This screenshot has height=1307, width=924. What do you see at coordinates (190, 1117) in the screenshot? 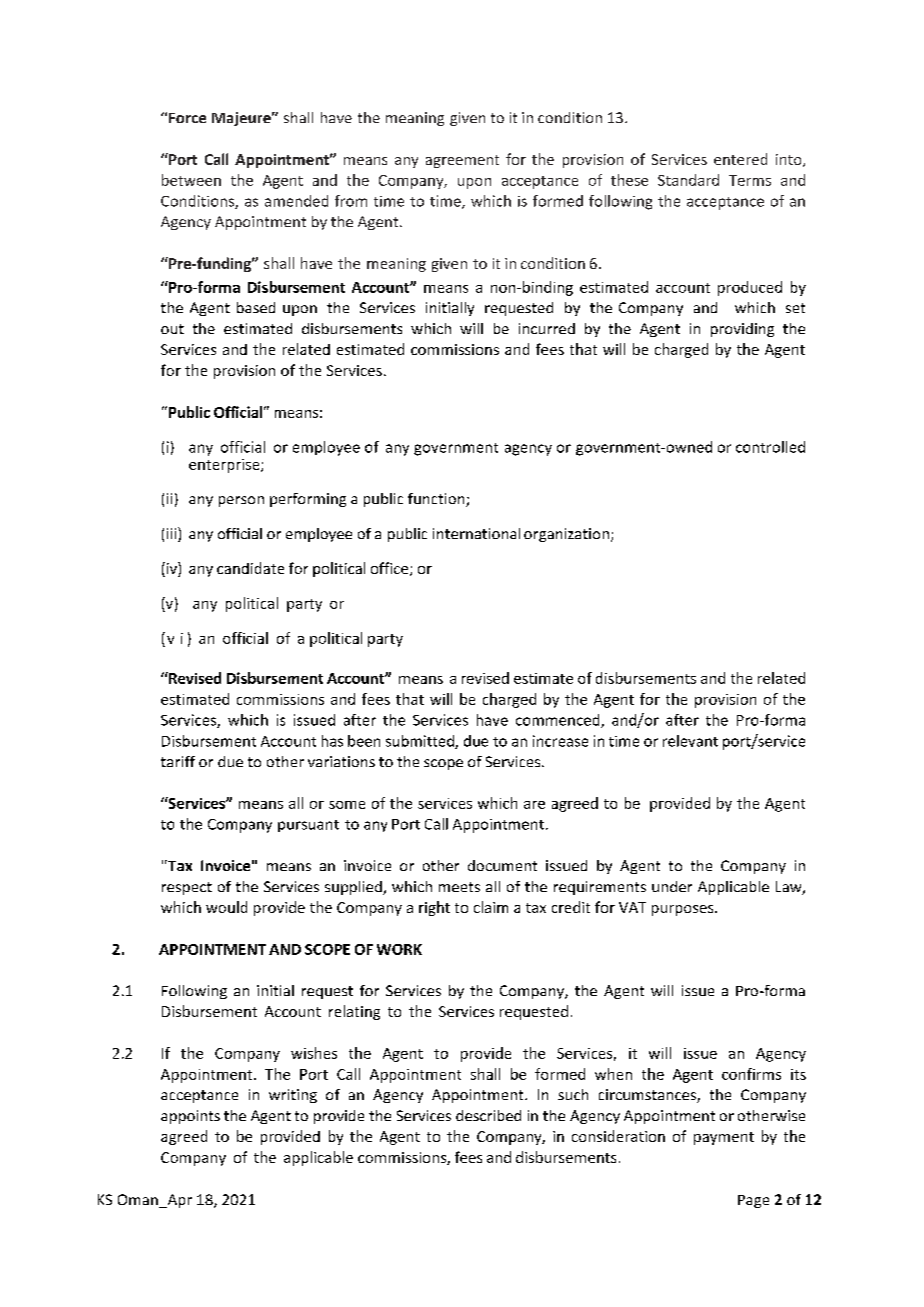
I see `appoints` at bounding box center [190, 1117].
